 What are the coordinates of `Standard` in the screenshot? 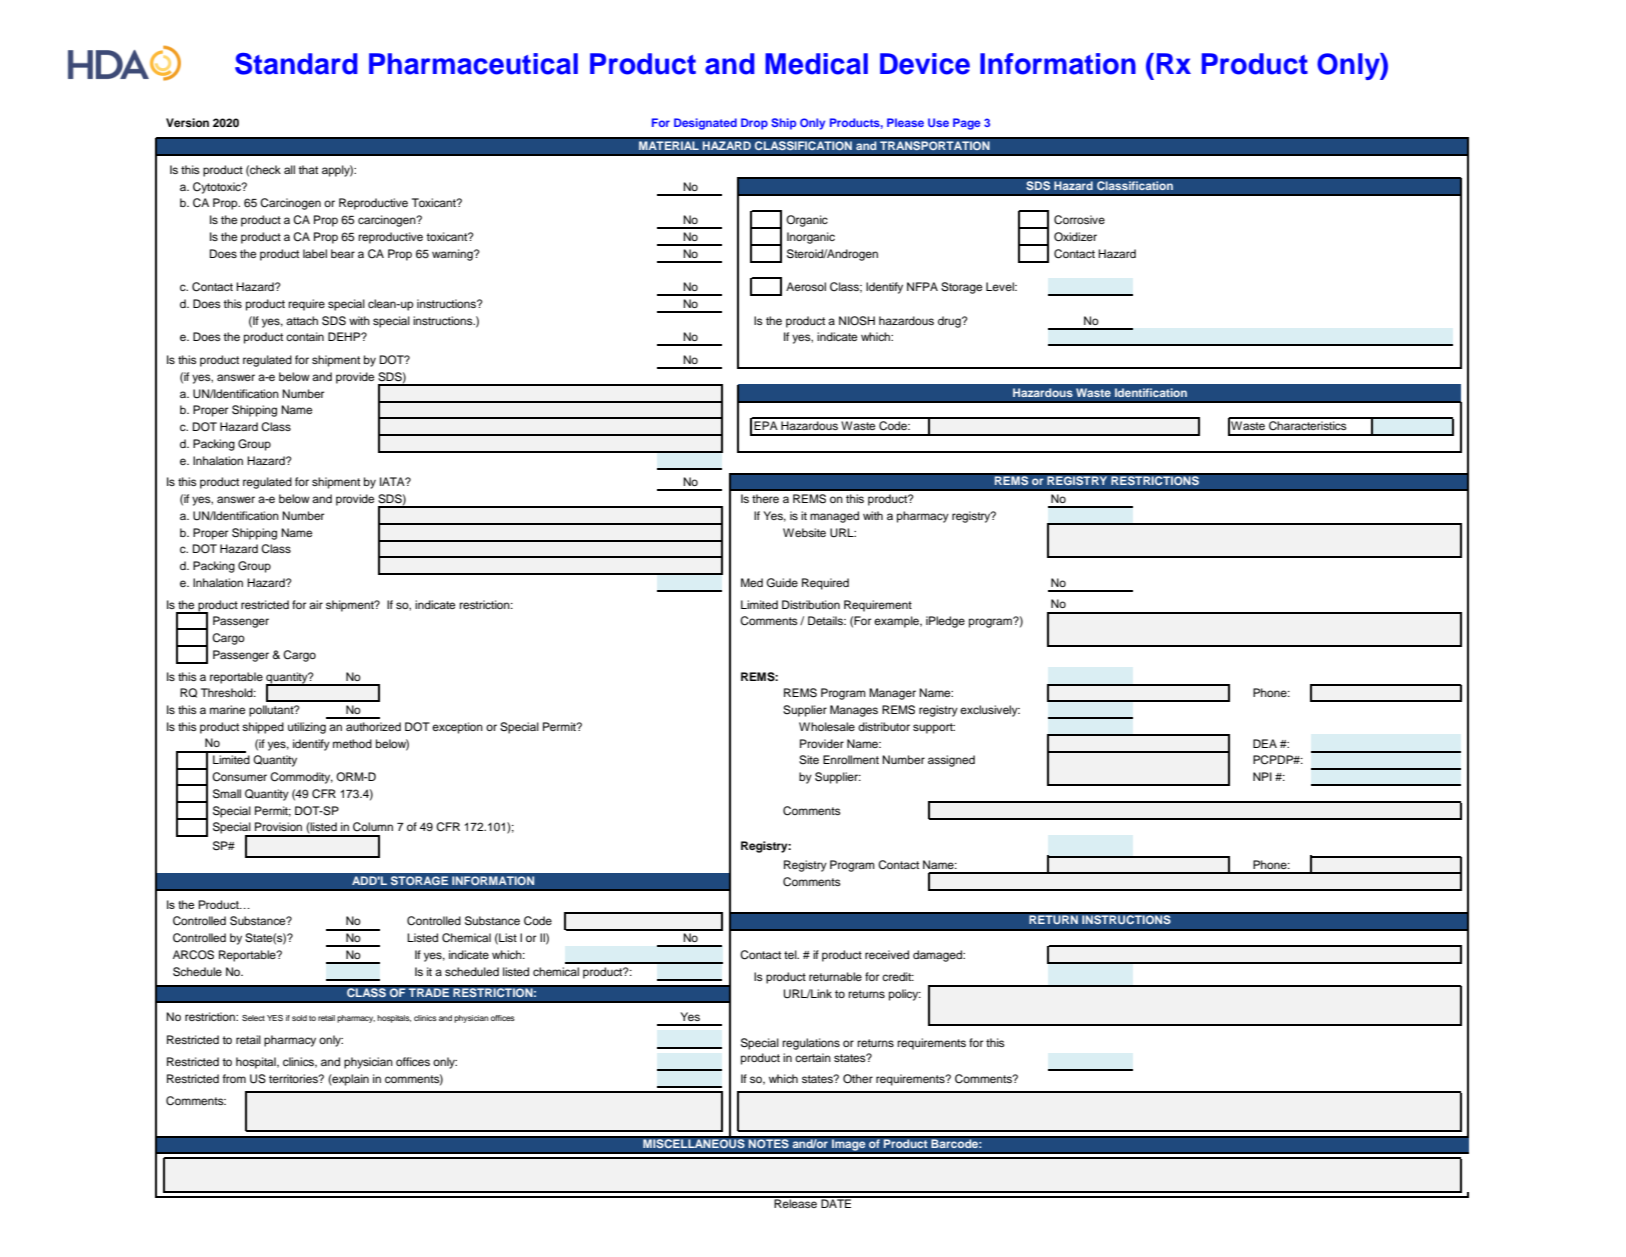 It's located at (296, 64).
